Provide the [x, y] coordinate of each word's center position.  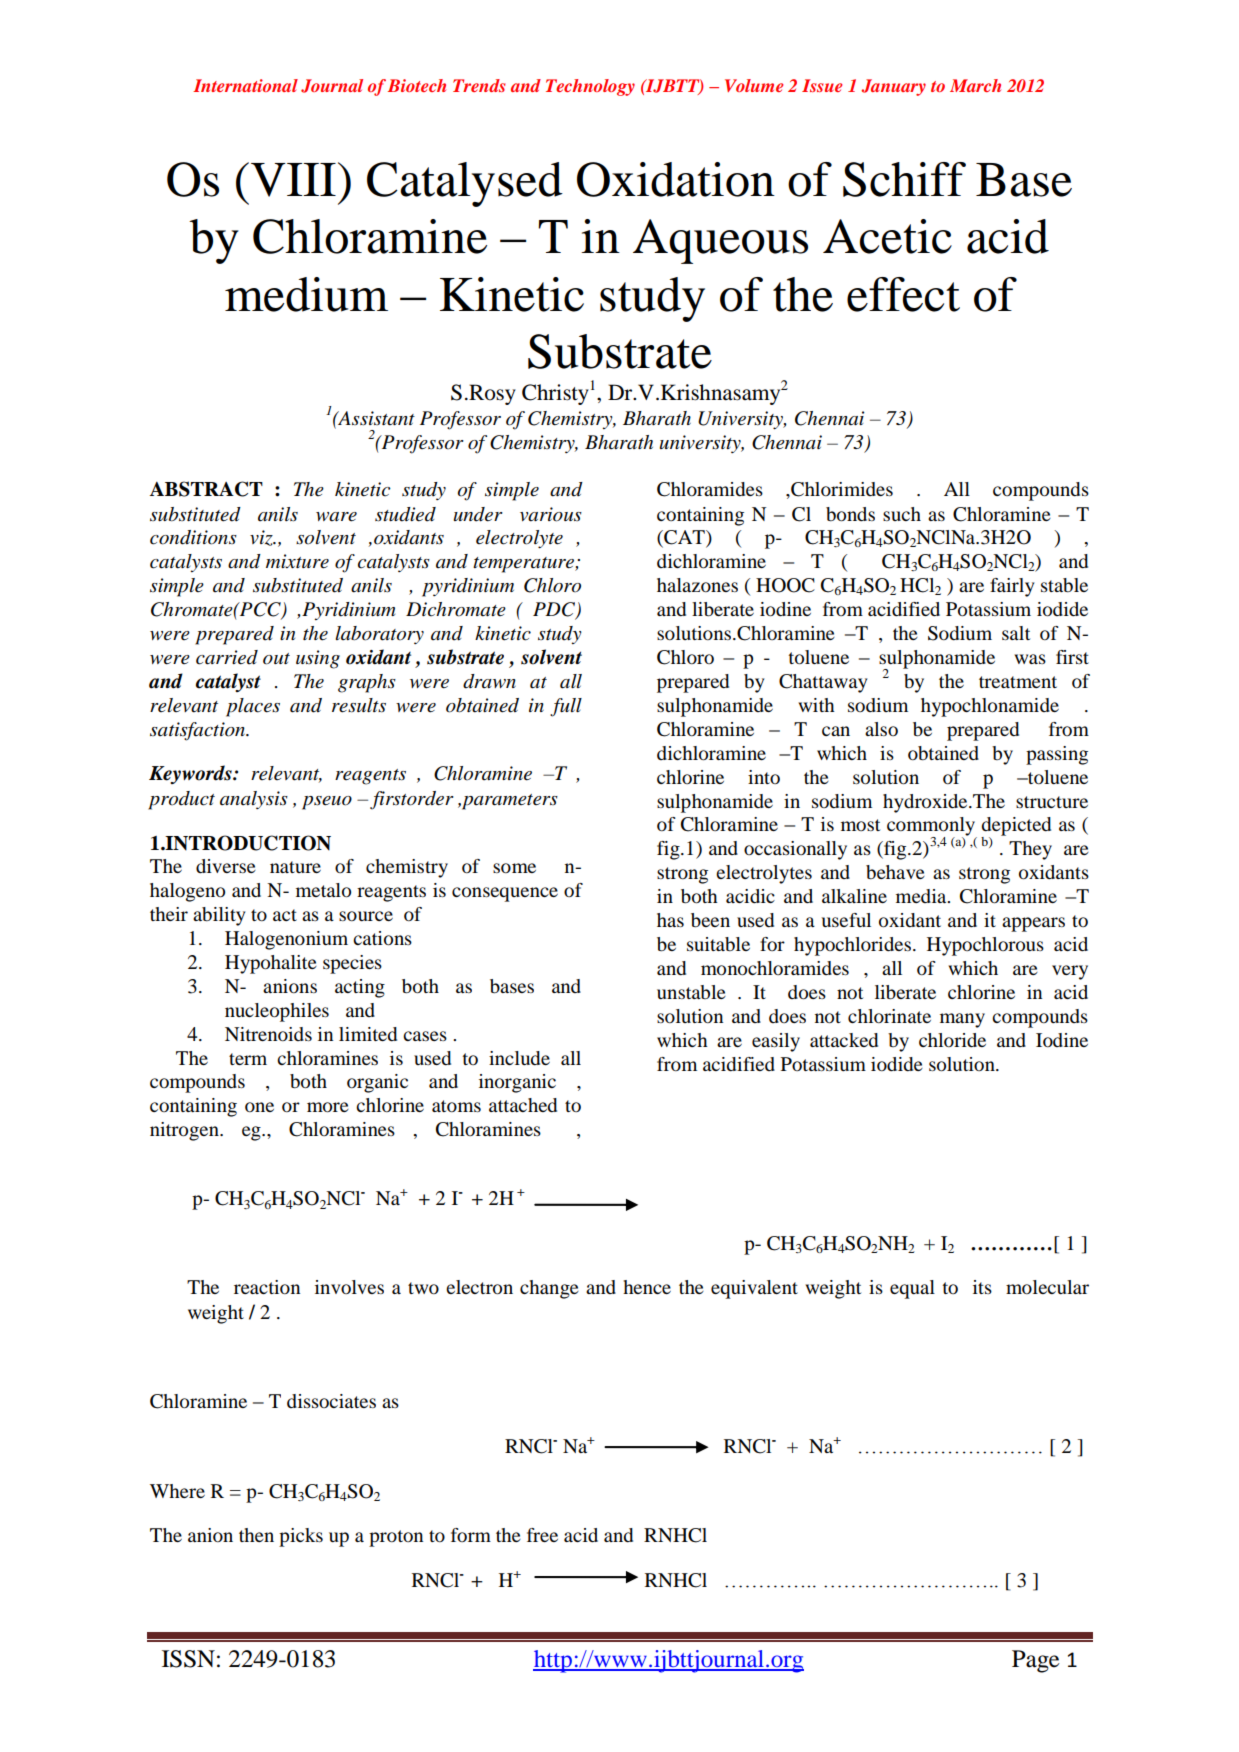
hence [647, 1287]
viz [262, 538]
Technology [590, 87]
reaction [267, 1287]
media [922, 896]
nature [295, 867]
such [902, 514]
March [975, 85]
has [670, 920]
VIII [293, 180]
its [982, 1287]
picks [301, 1537]
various [551, 514]
